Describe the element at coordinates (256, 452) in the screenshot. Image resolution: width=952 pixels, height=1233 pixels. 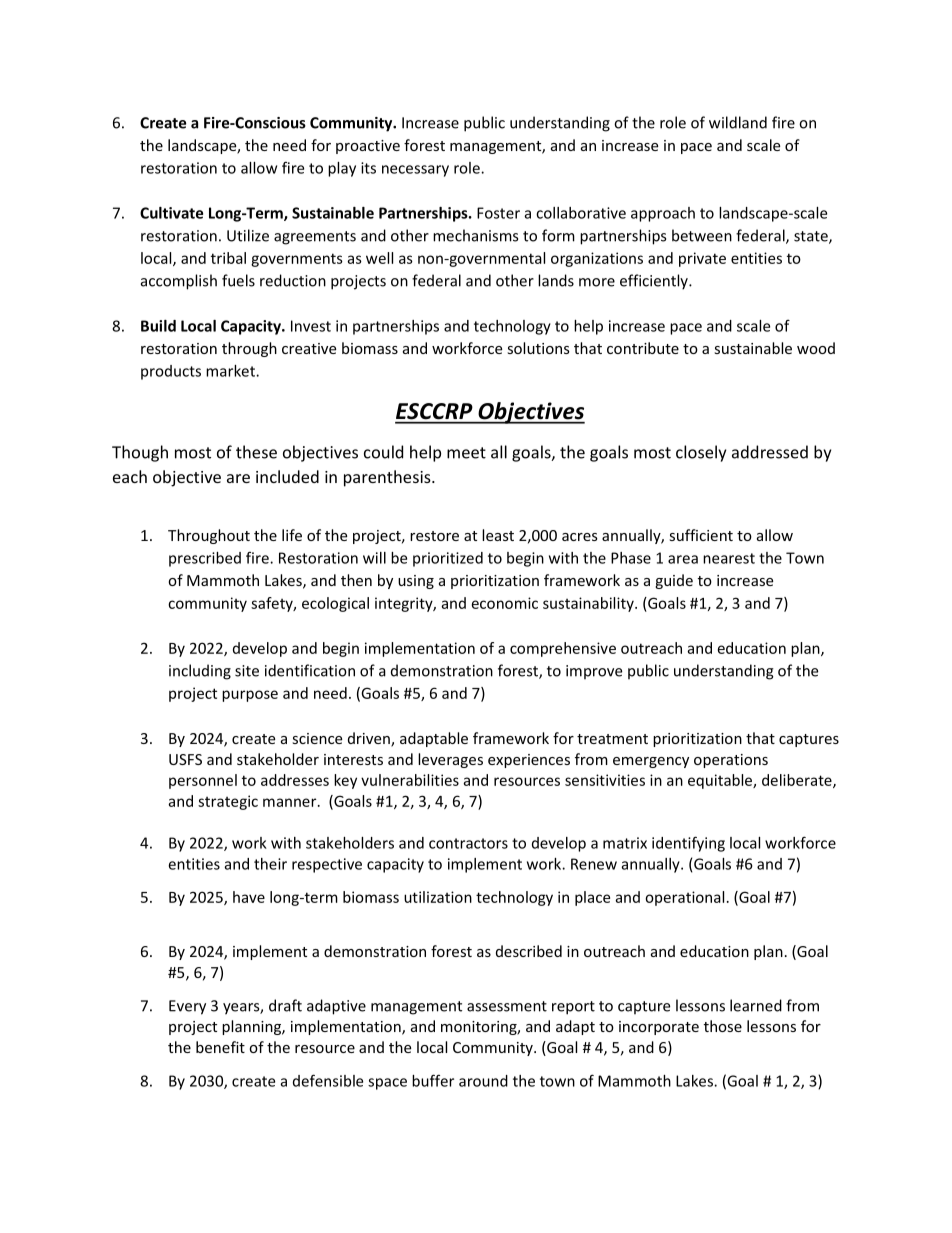
I see `these` at that location.
